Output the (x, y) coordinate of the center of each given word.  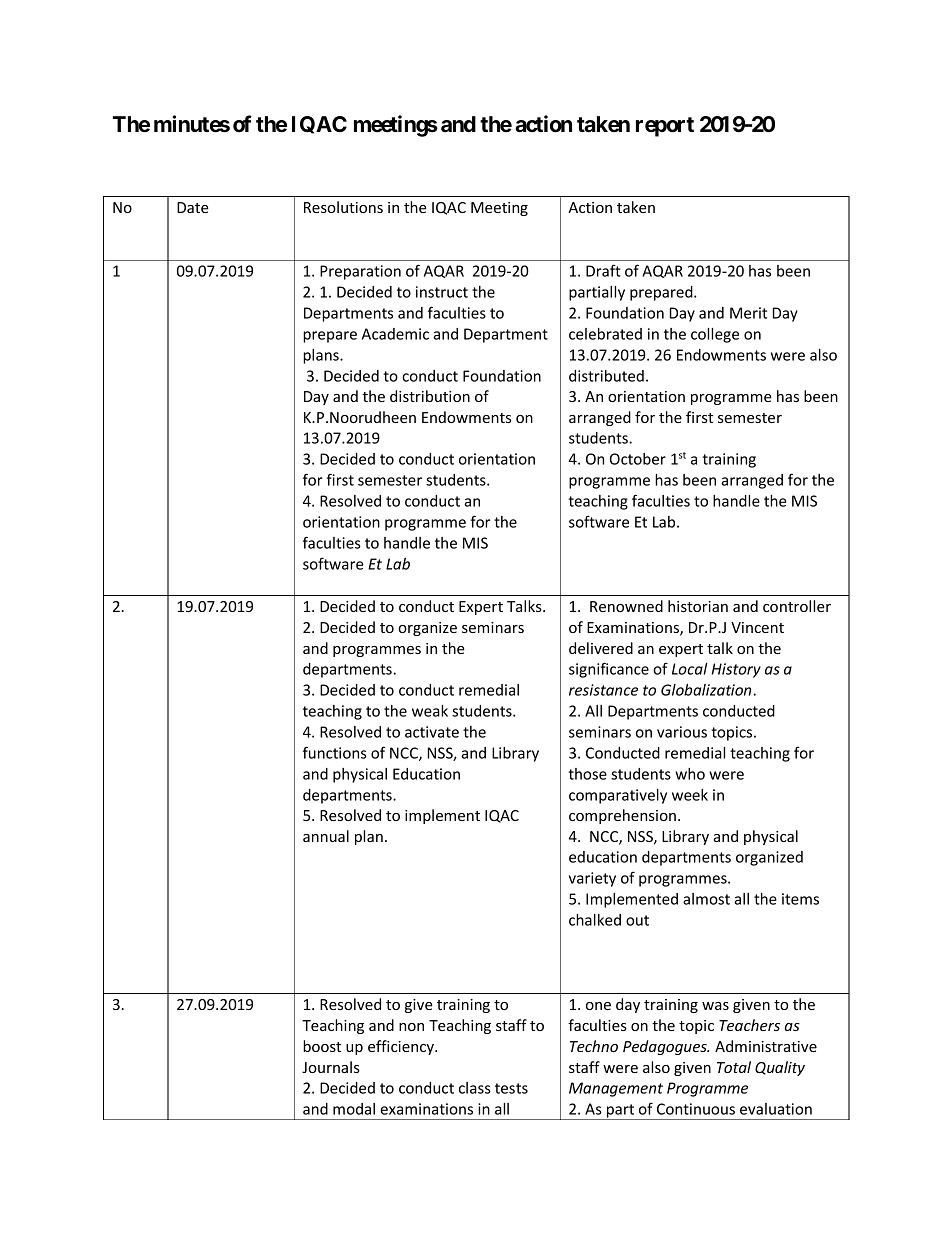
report (665, 127)
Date (193, 207)
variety (592, 879)
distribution (430, 396)
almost (706, 899)
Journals (331, 1067)
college (715, 335)
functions (335, 752)
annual (326, 836)
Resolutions (343, 207)
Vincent (757, 627)
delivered (601, 648)
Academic (395, 334)
